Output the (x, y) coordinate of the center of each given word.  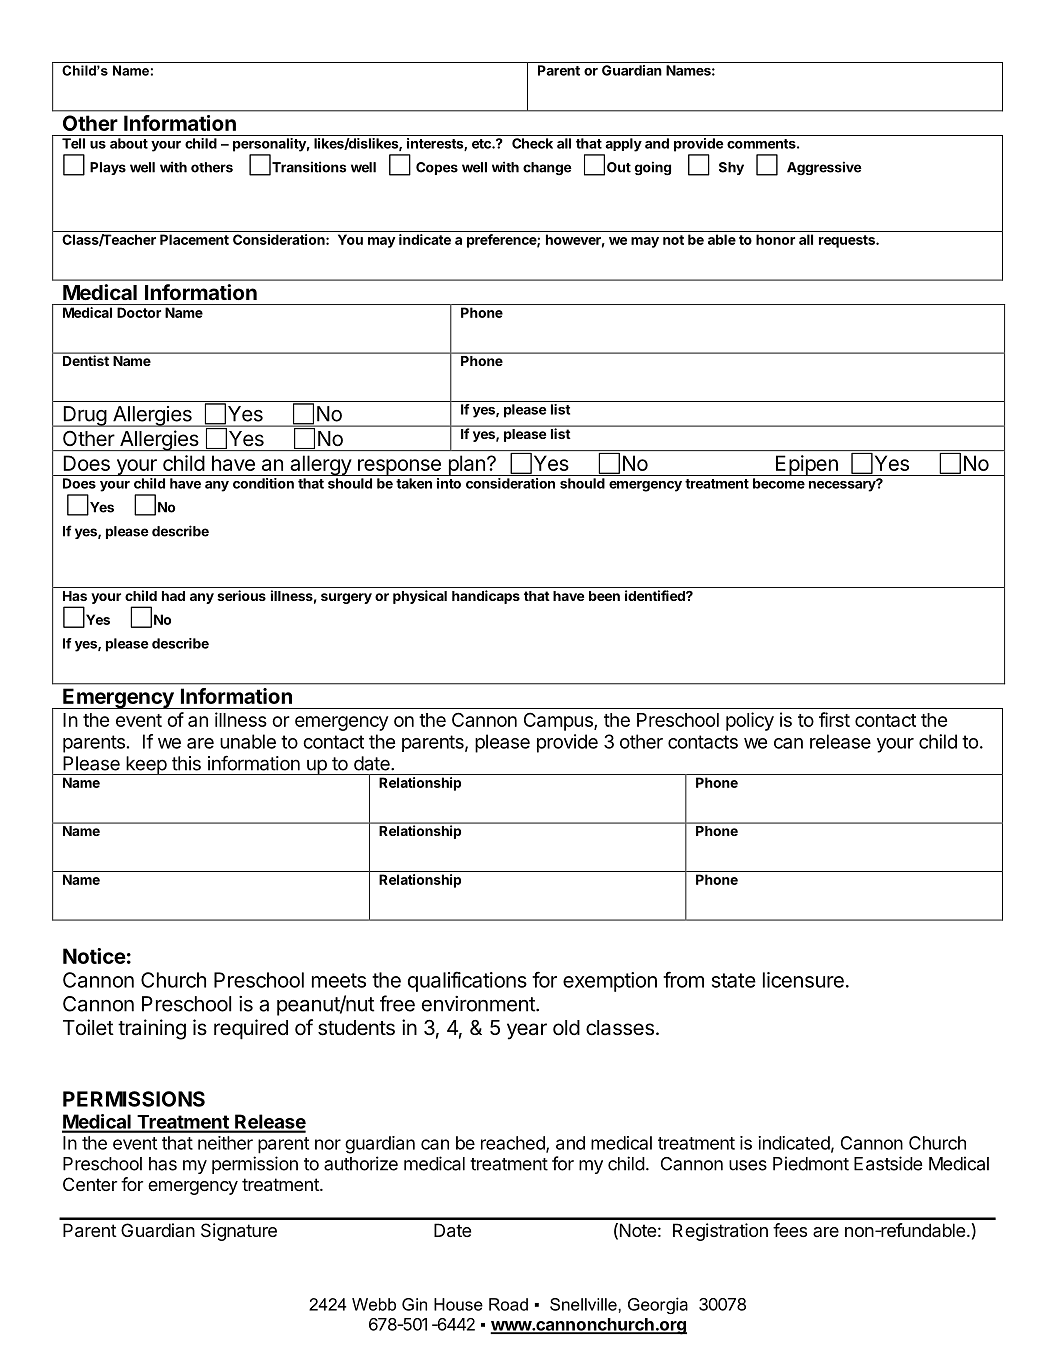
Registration (720, 1232)
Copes (437, 168)
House (458, 1304)
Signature (239, 1232)
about (129, 143)
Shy (731, 168)
